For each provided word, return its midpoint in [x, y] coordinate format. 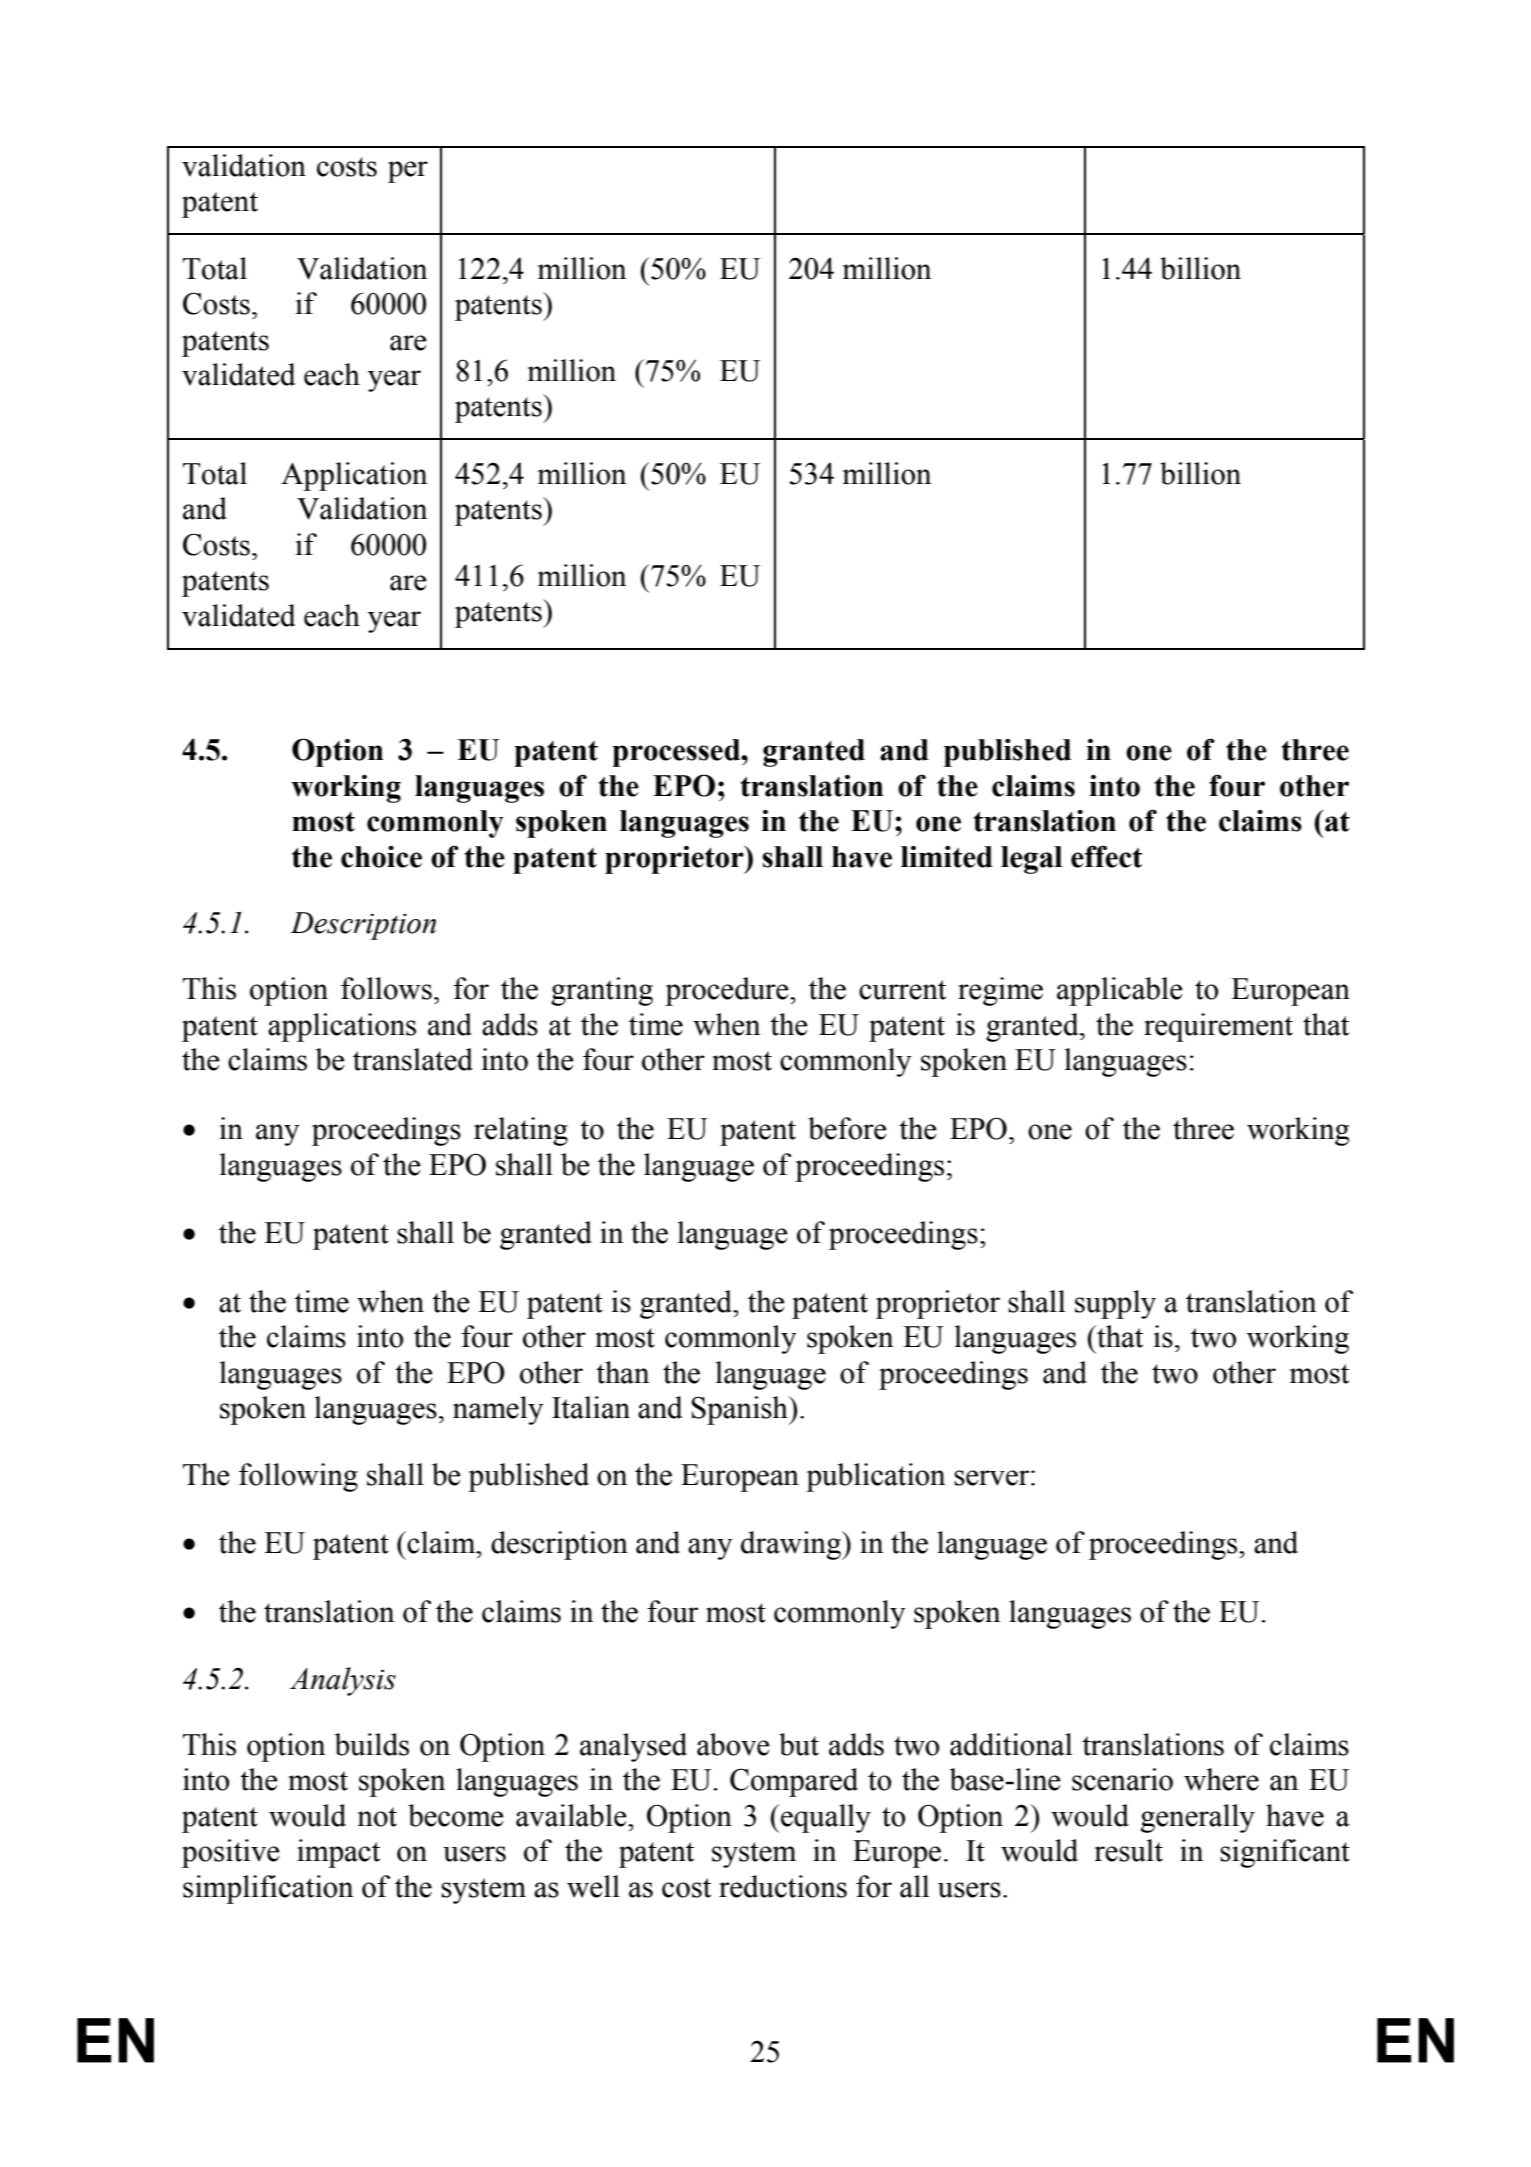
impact [338, 1853]
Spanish [741, 1410]
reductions [783, 1886]
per [408, 172]
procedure [728, 991]
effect [1106, 856]
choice [381, 857]
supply [1115, 1304]
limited [947, 856]
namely [498, 1410]
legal [1031, 860]
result [1128, 1850]
